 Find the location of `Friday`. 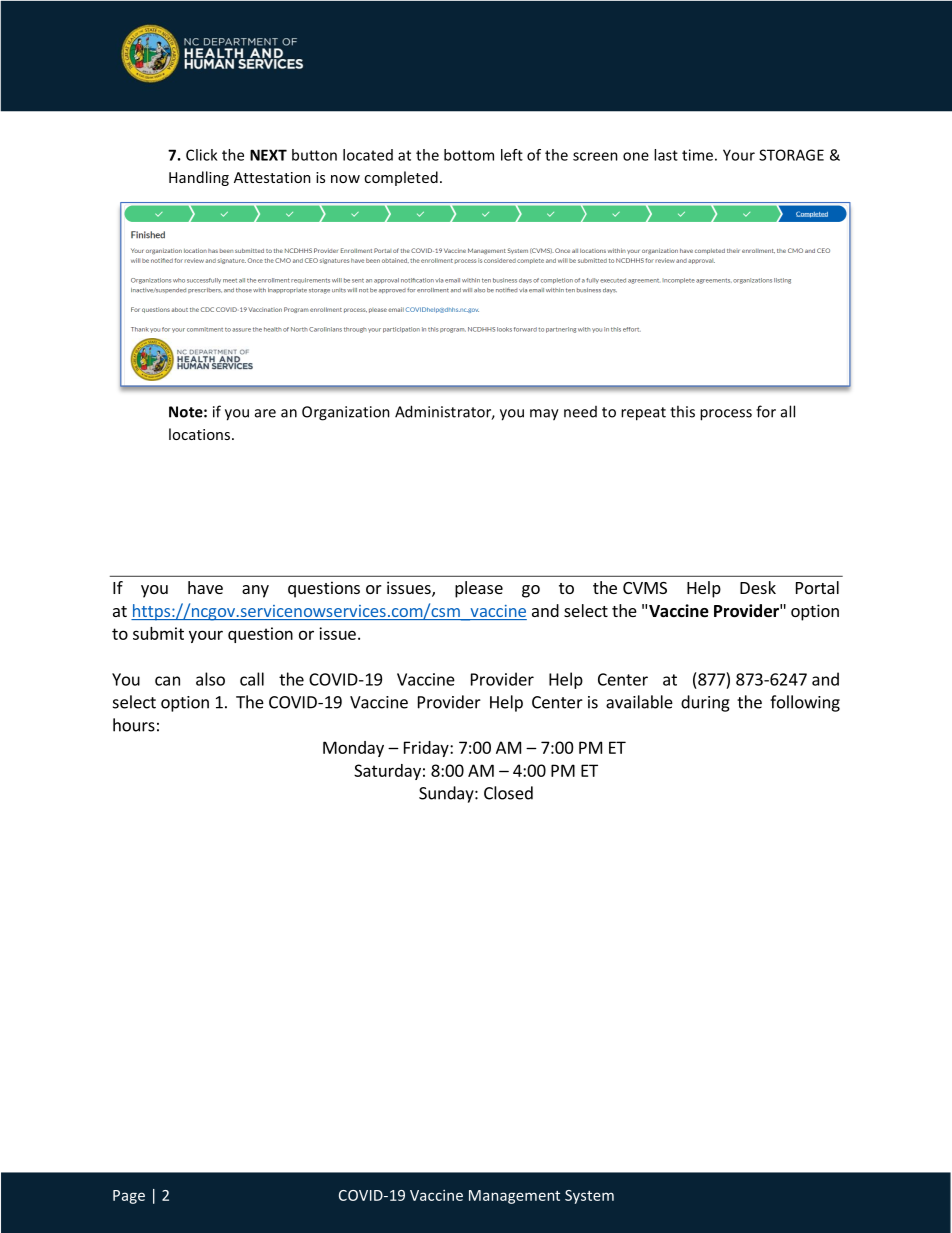

Friday is located at coordinates (427, 749).
